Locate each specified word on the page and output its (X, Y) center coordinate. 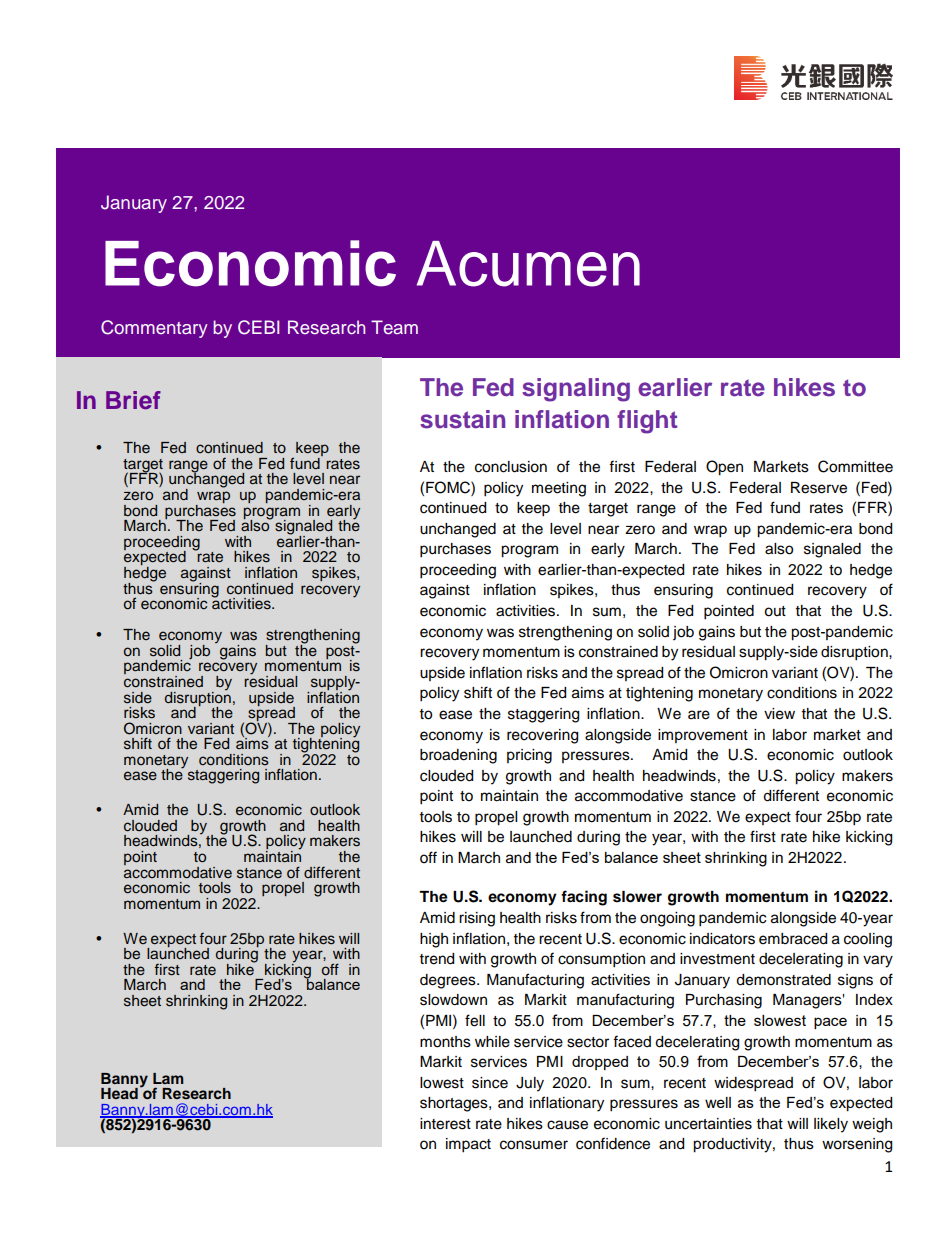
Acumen (528, 264)
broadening (458, 756)
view (779, 714)
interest (445, 1124)
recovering (542, 736)
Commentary (154, 329)
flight (647, 422)
